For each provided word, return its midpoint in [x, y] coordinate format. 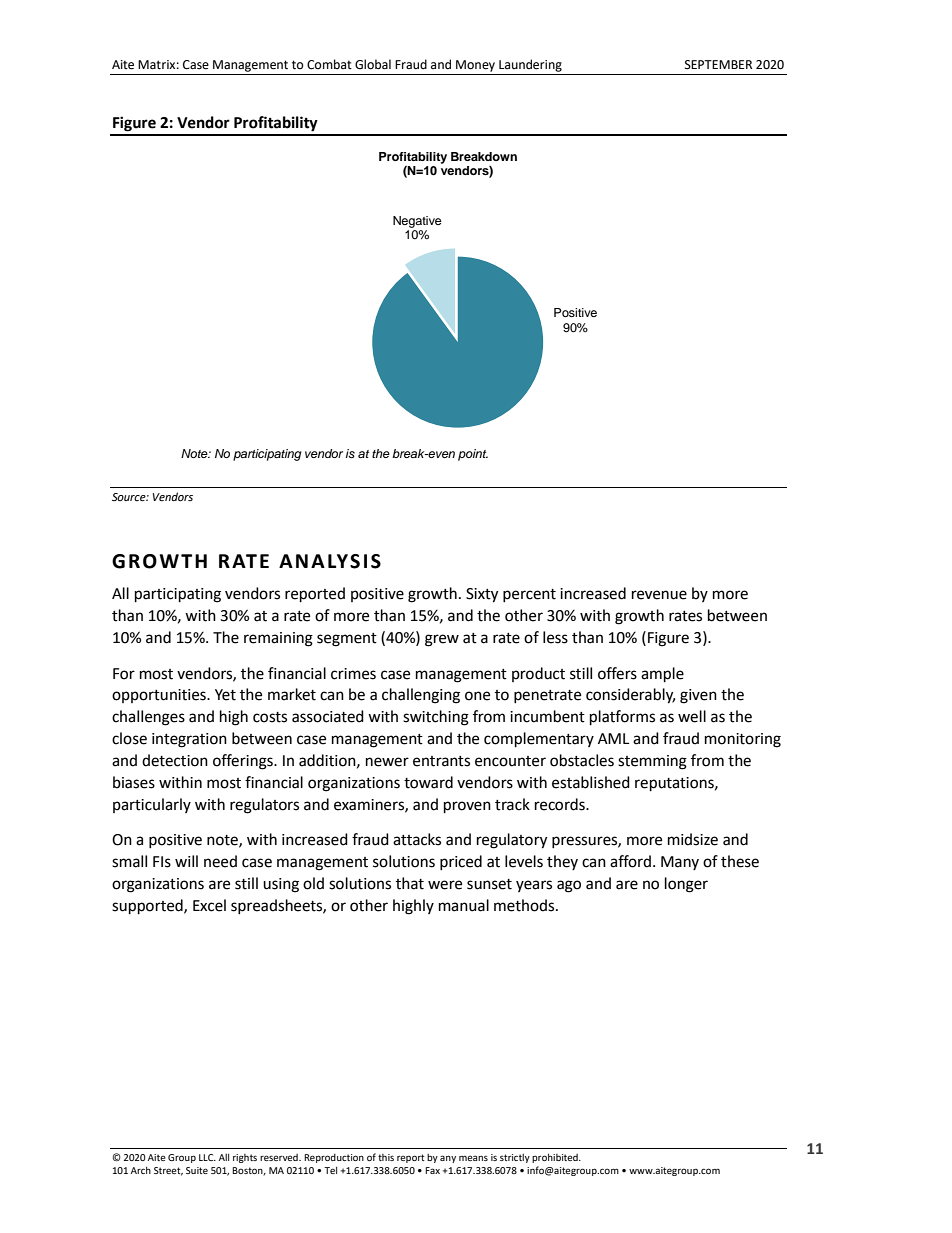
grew [442, 640]
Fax [432, 1170]
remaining [278, 639]
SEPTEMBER [718, 65]
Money [475, 66]
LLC [207, 1157]
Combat [329, 64]
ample [662, 675]
